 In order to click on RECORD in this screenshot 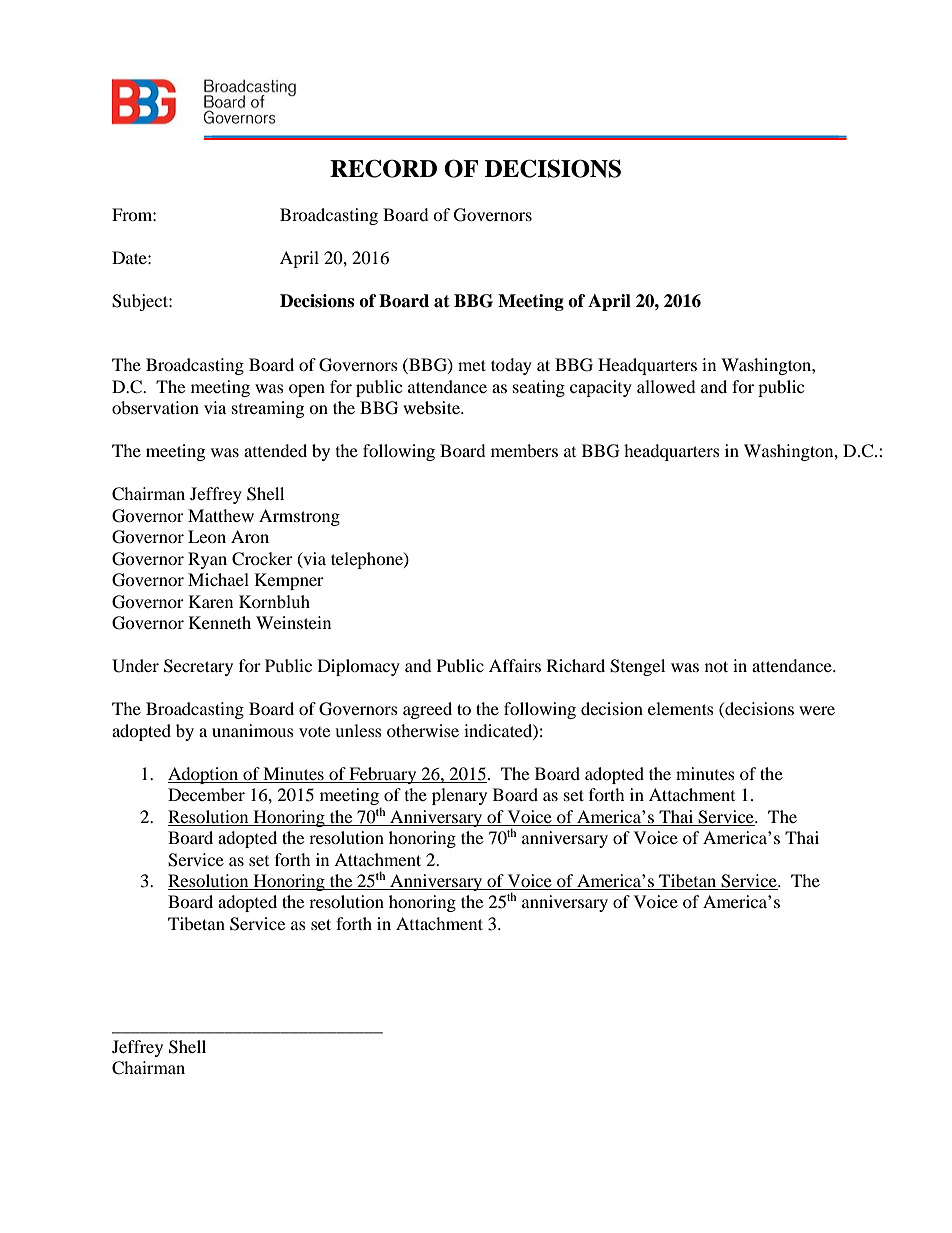, I will do `click(383, 168)`.
